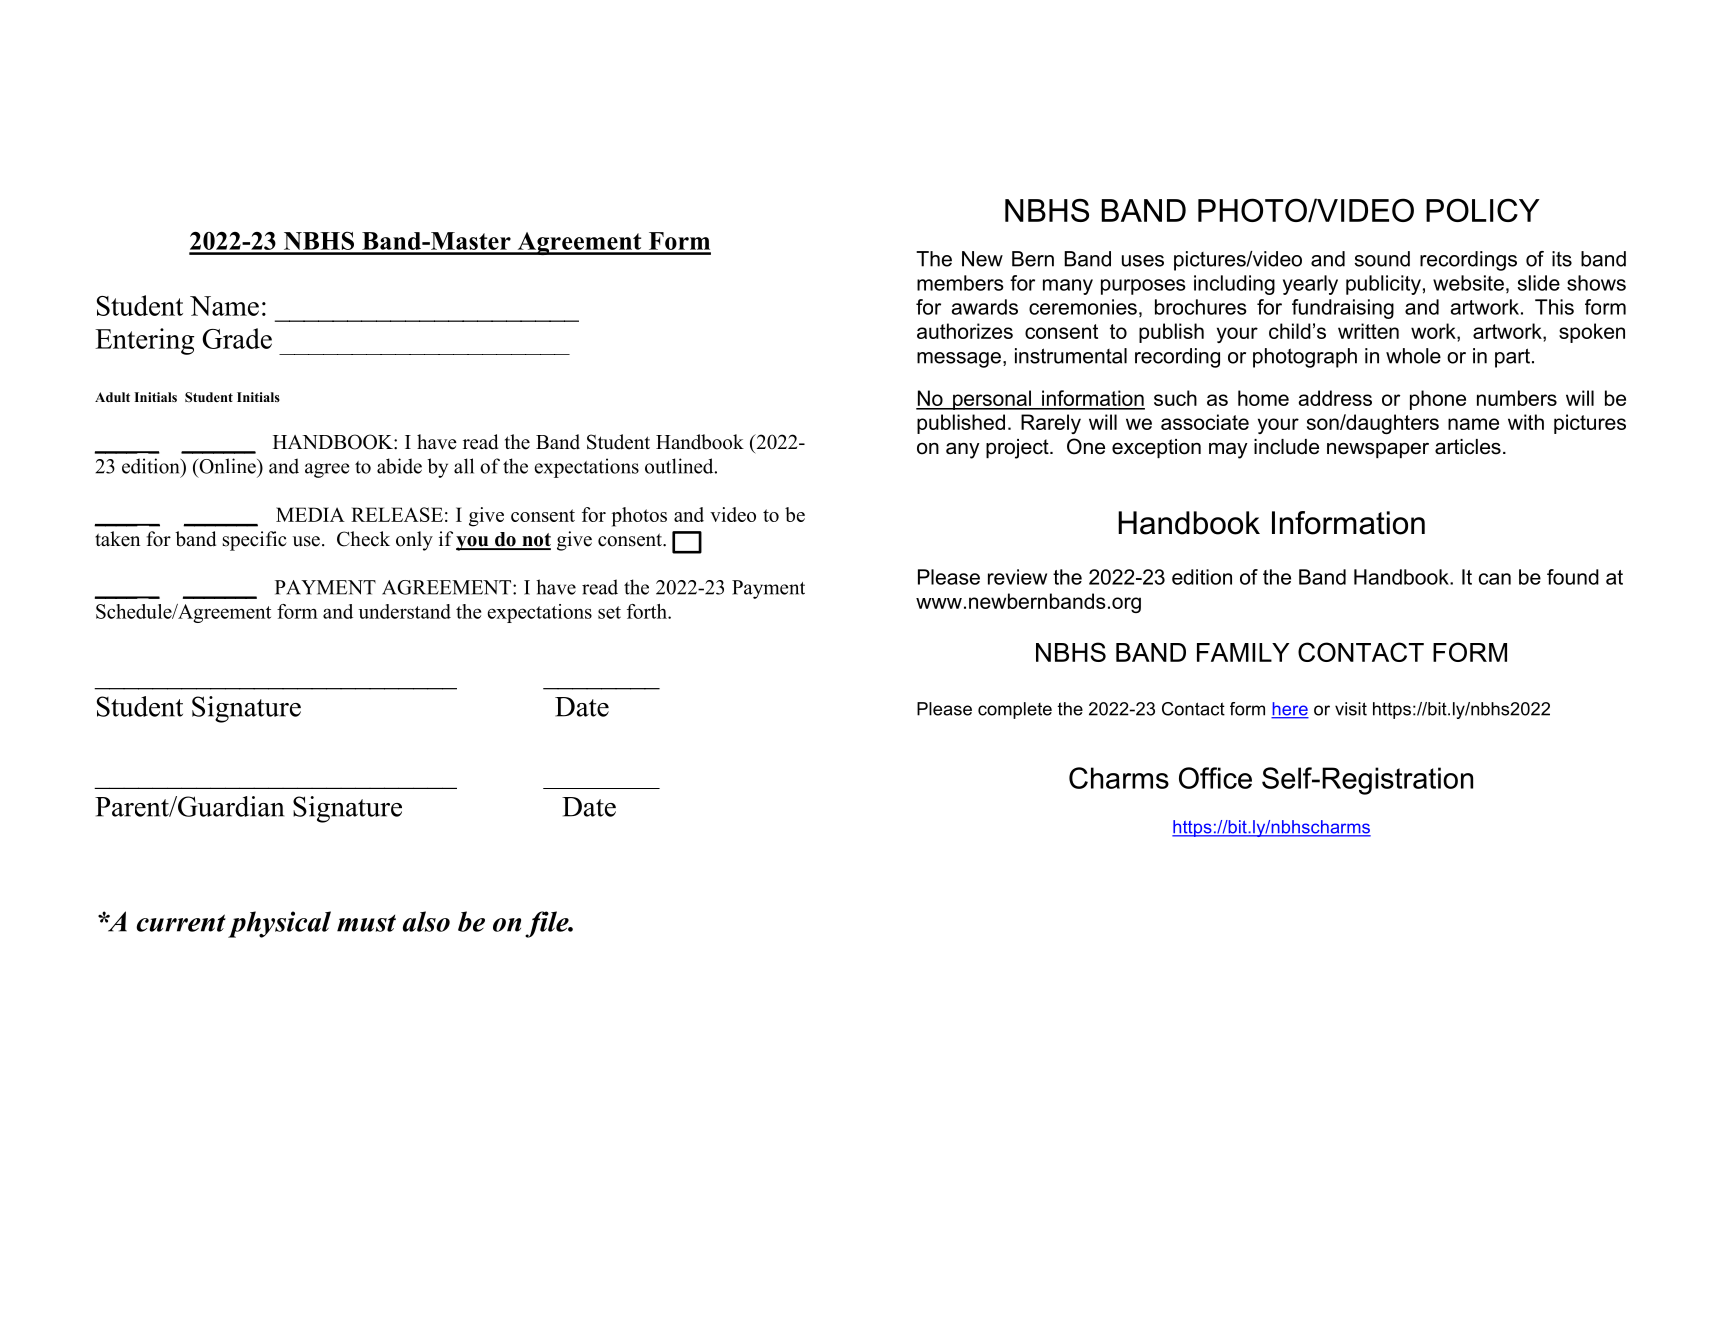 Image resolution: width=1721 pixels, height=1330 pixels. Describe the element at coordinates (1351, 709) in the screenshot. I see `visit` at that location.
